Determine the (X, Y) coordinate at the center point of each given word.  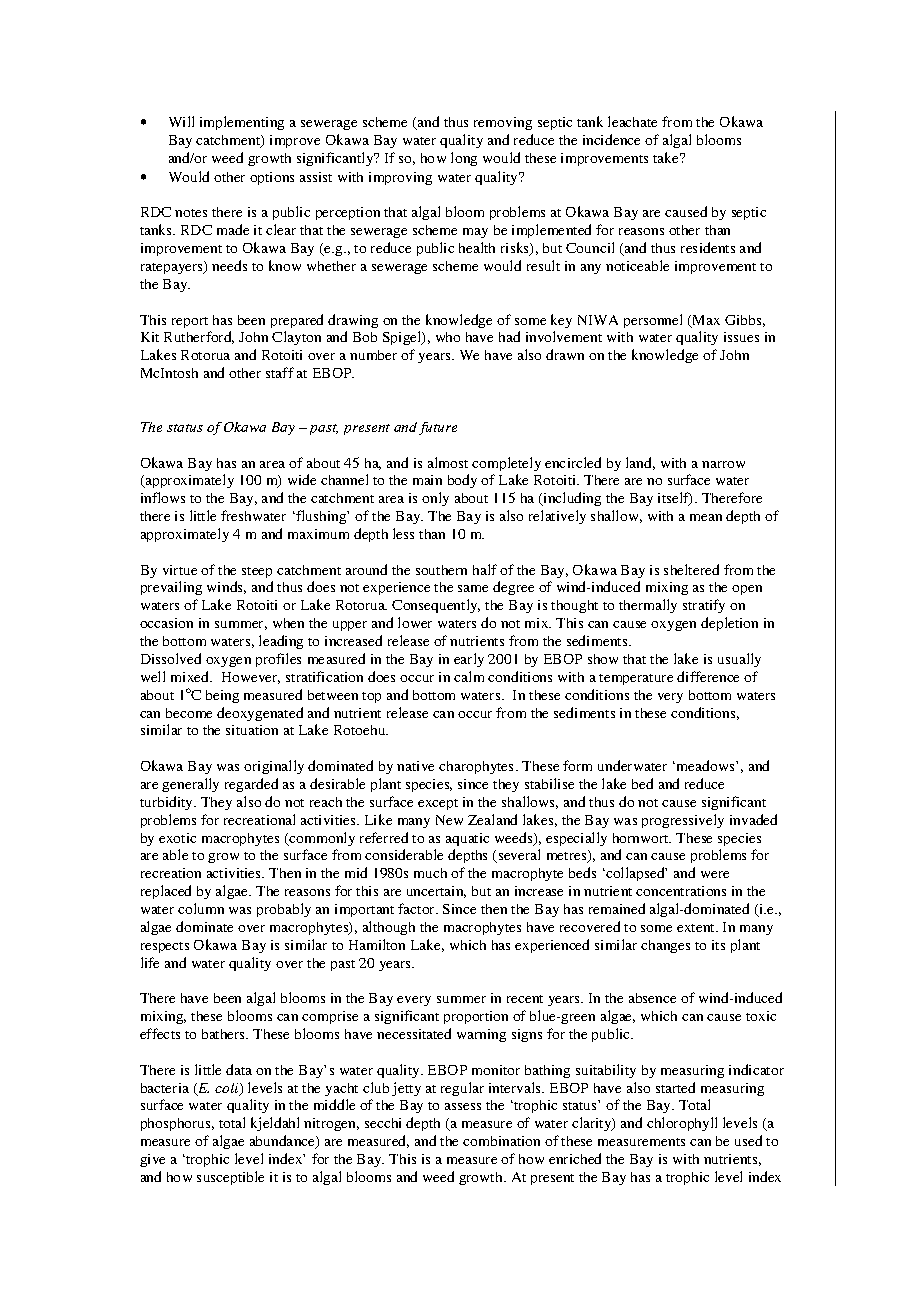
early (469, 660)
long (464, 159)
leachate (632, 121)
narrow (723, 464)
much (430, 873)
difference (708, 676)
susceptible (230, 1178)
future (438, 428)
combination (501, 1141)
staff (280, 372)
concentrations (681, 891)
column (201, 908)
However (251, 678)
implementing (242, 123)
